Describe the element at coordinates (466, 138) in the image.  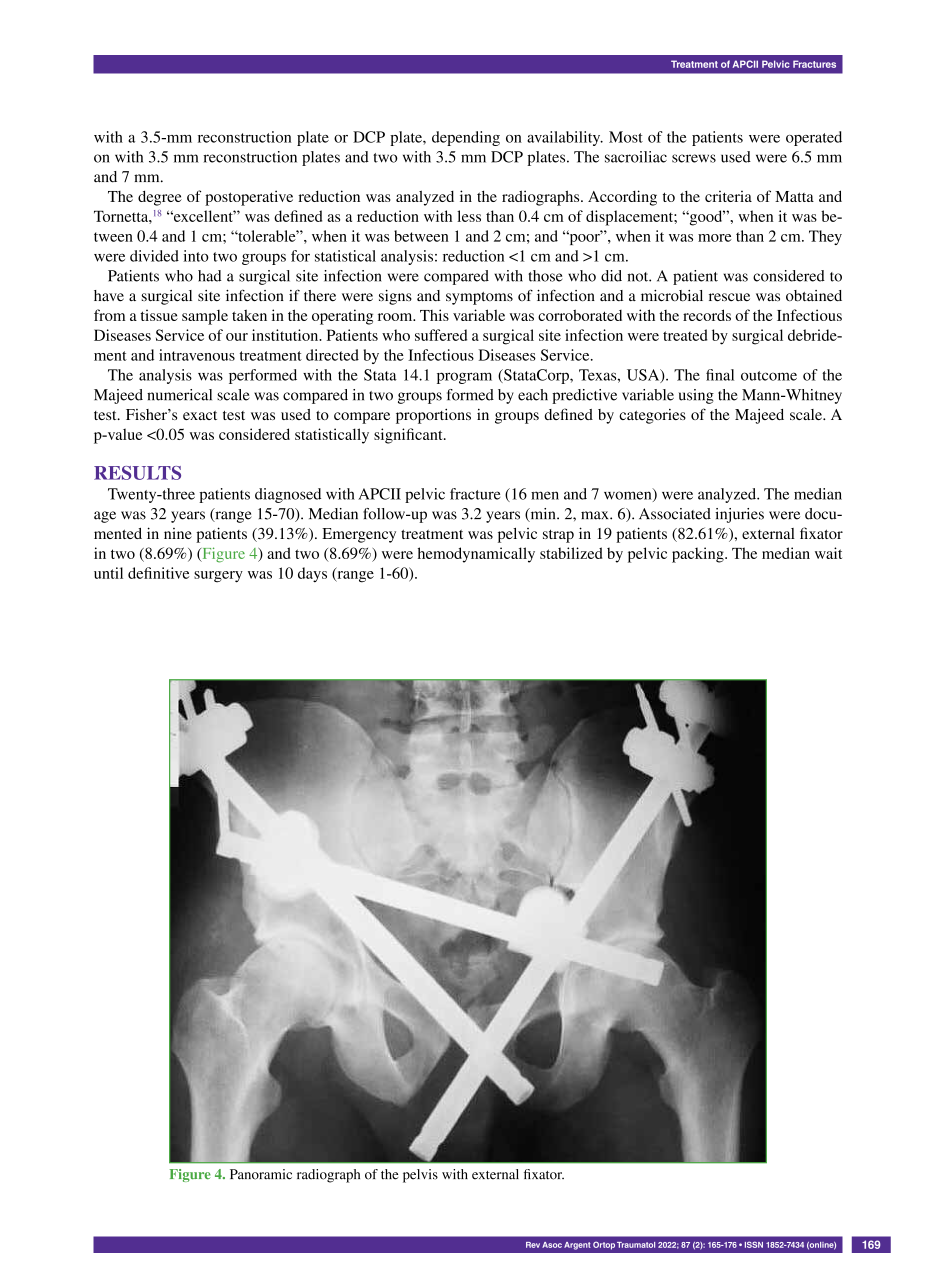
I see `depending` at that location.
